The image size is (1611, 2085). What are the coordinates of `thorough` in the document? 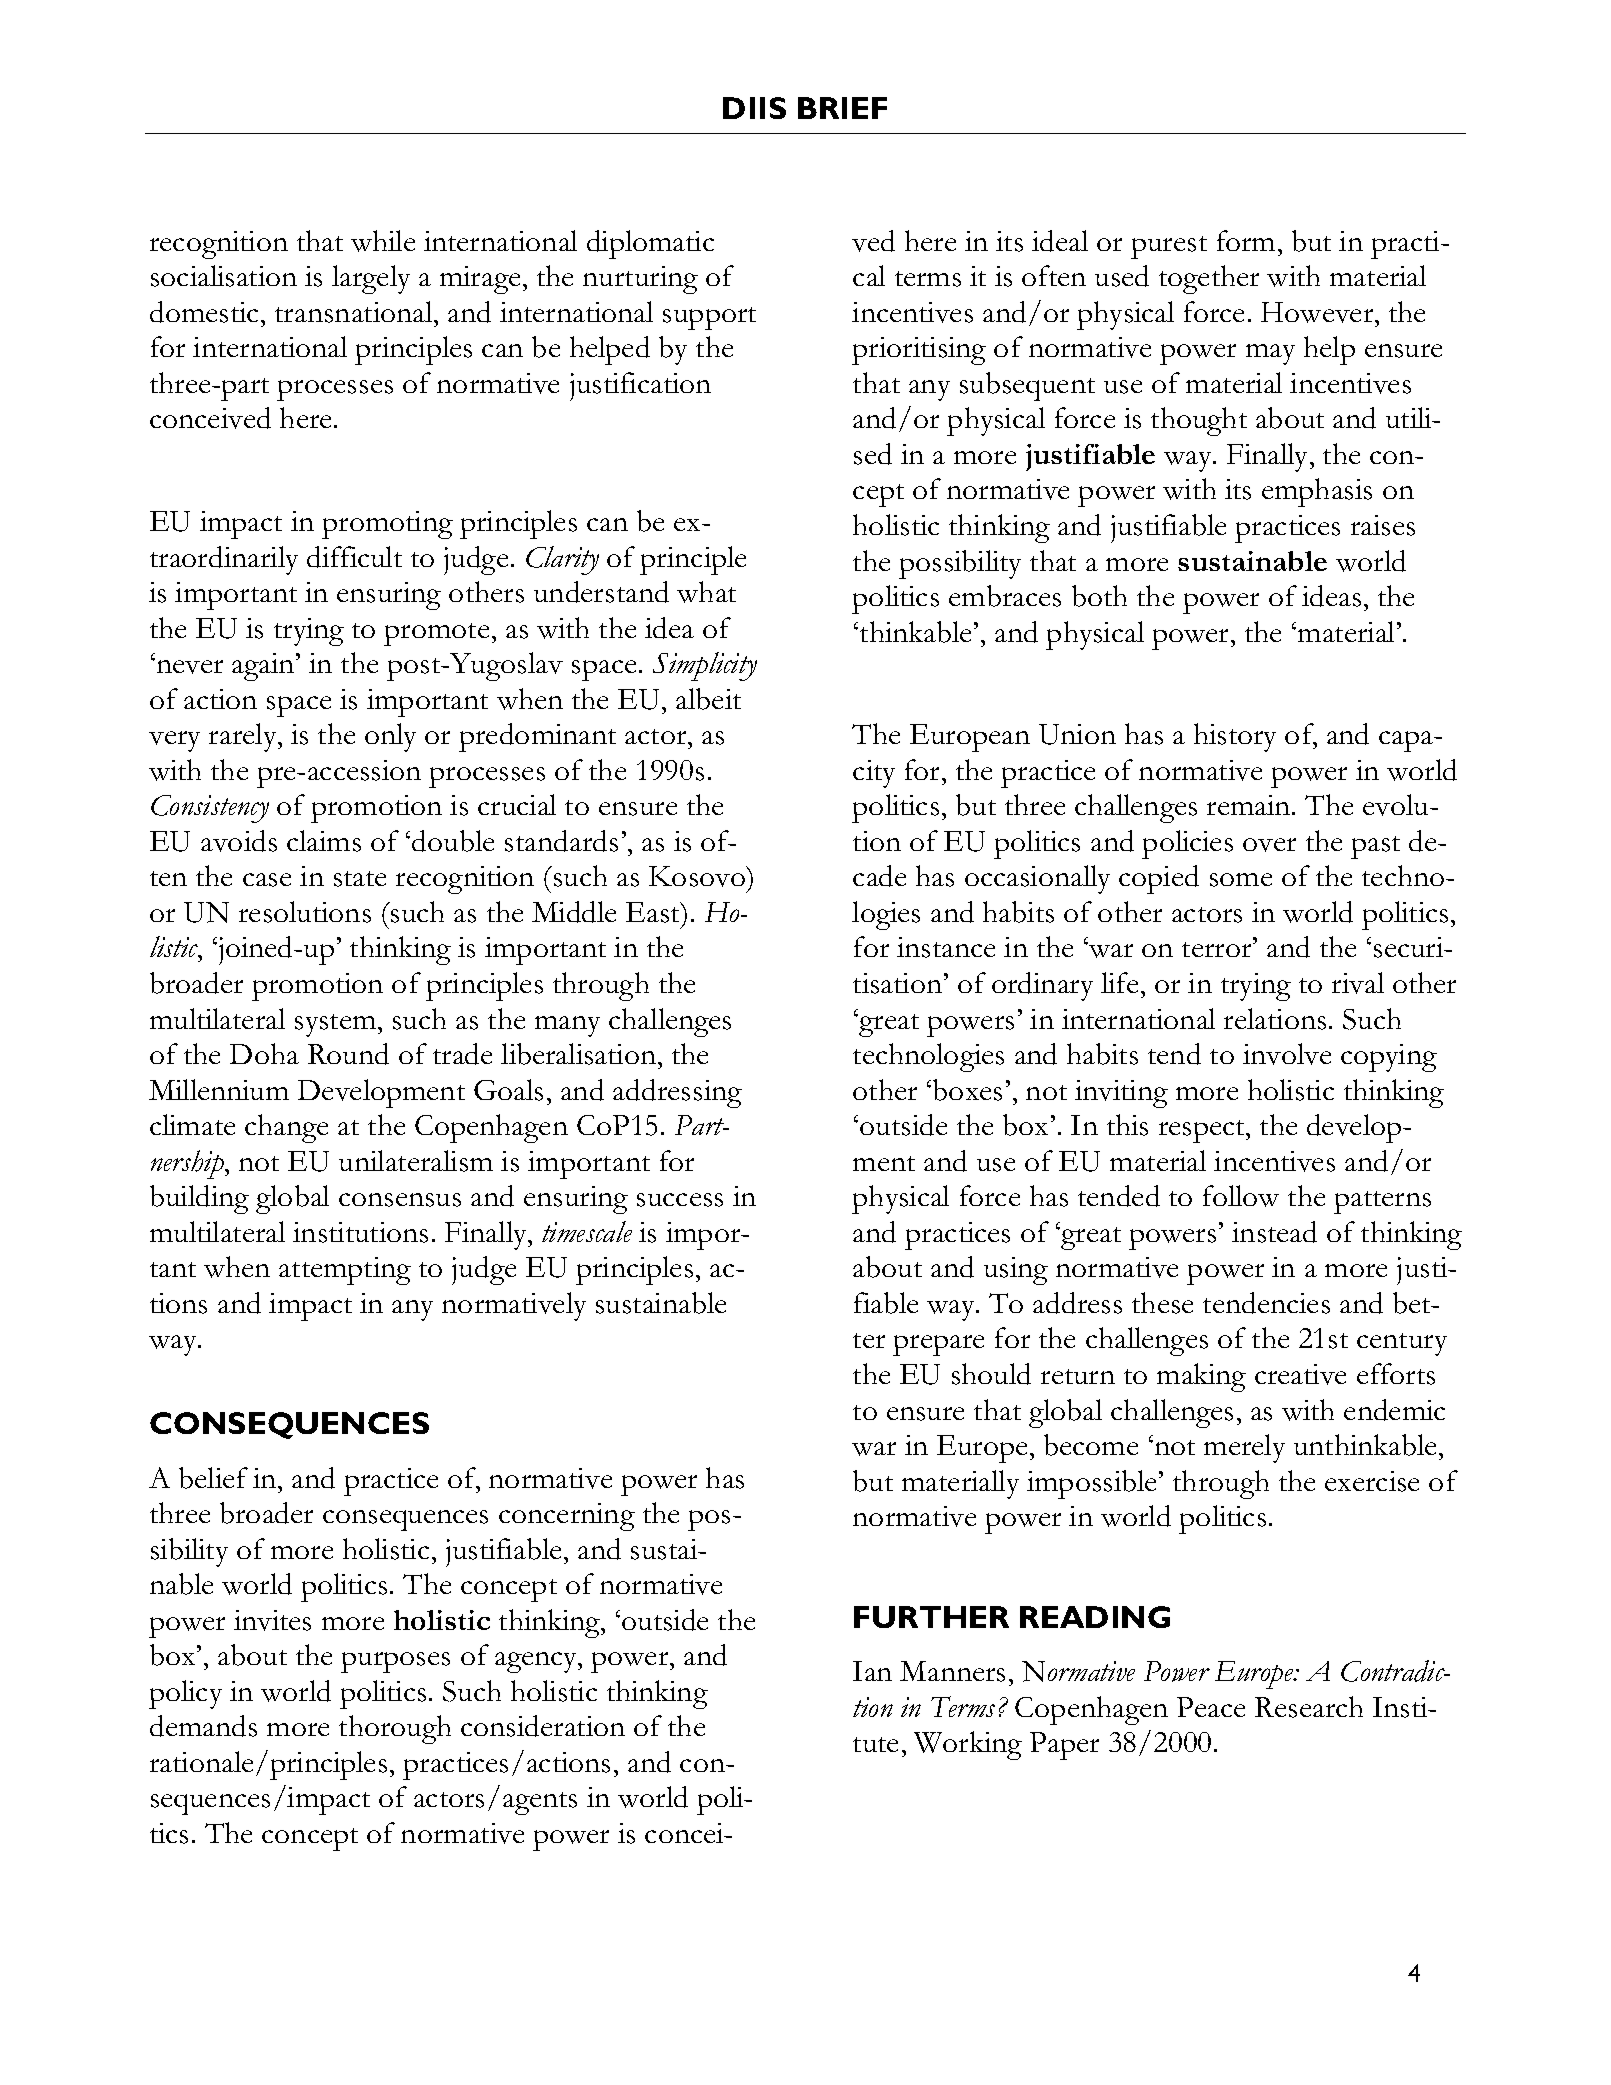 It's located at (395, 1729).
